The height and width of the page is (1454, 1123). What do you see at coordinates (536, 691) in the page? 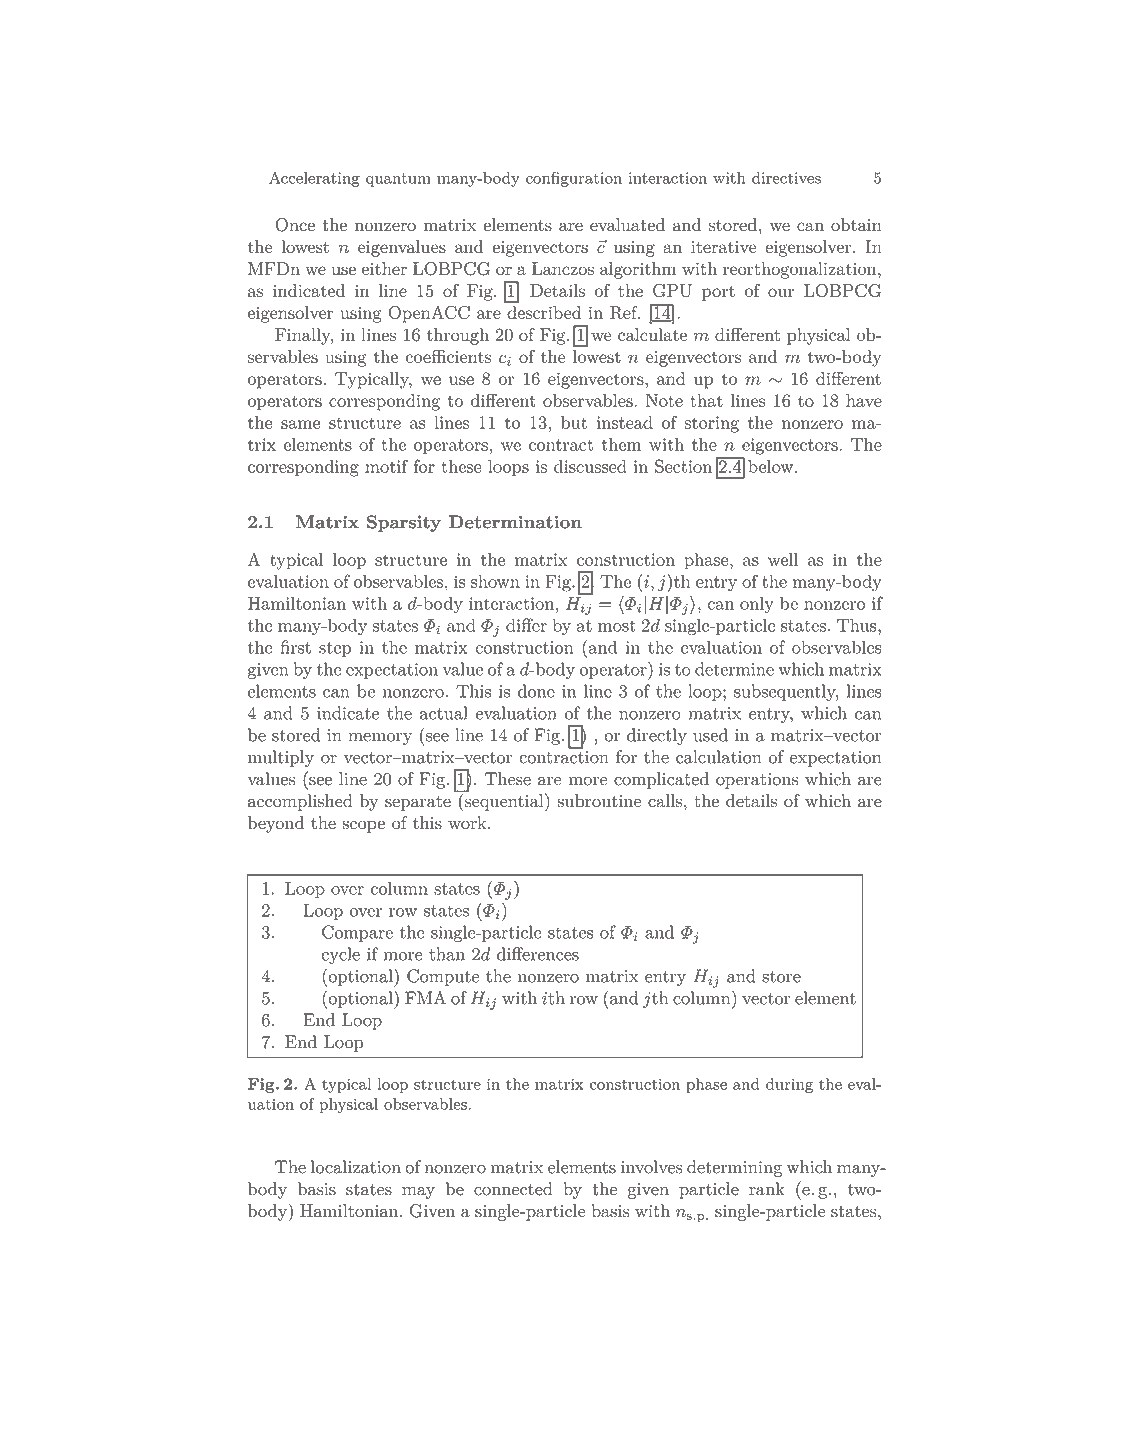
I see `done` at bounding box center [536, 691].
